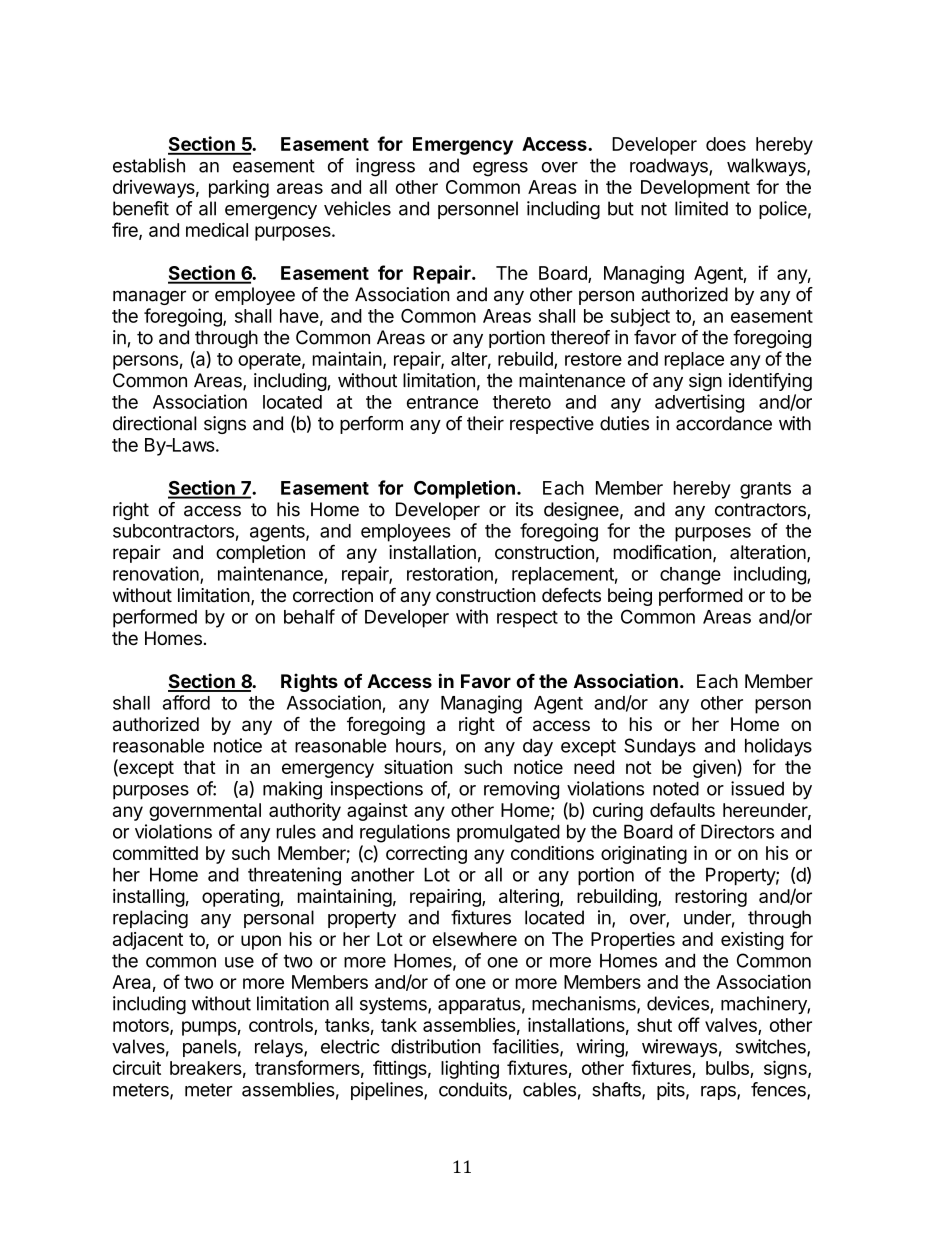  What do you see at coordinates (418, 767) in the screenshot?
I see `situation` at bounding box center [418, 767].
